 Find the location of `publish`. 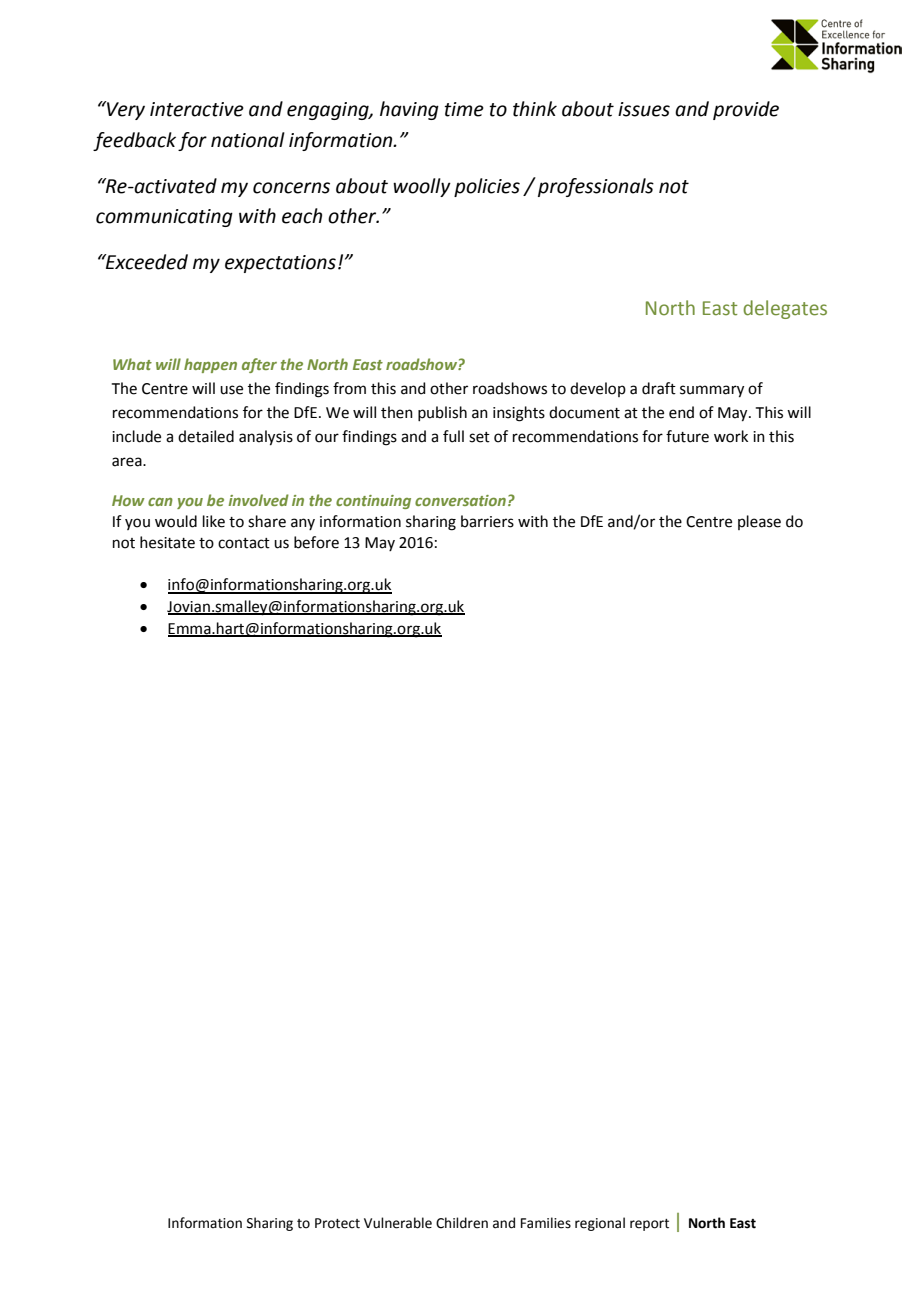

publish is located at coordinates (442, 413).
